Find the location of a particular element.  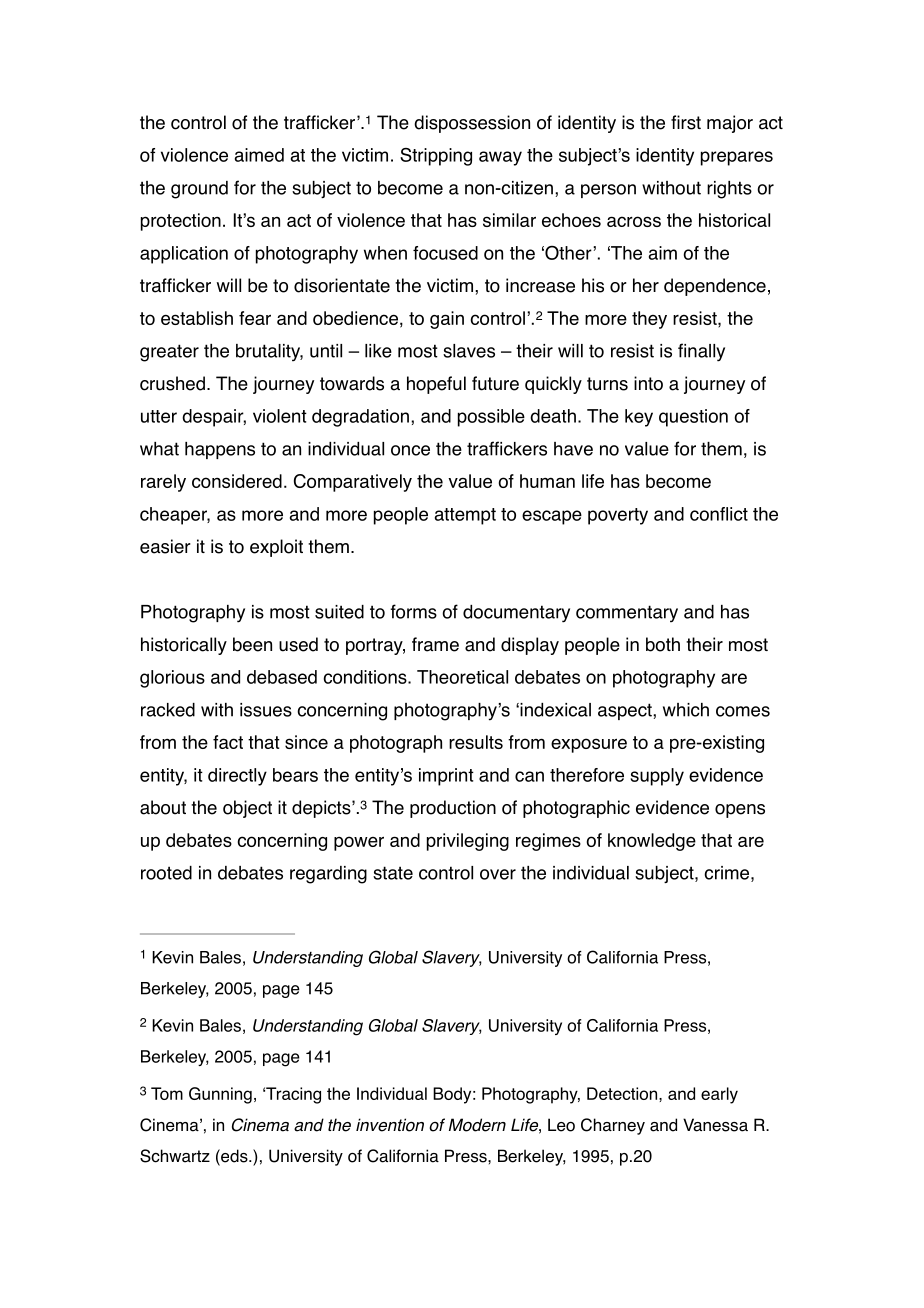

first is located at coordinates (686, 122).
